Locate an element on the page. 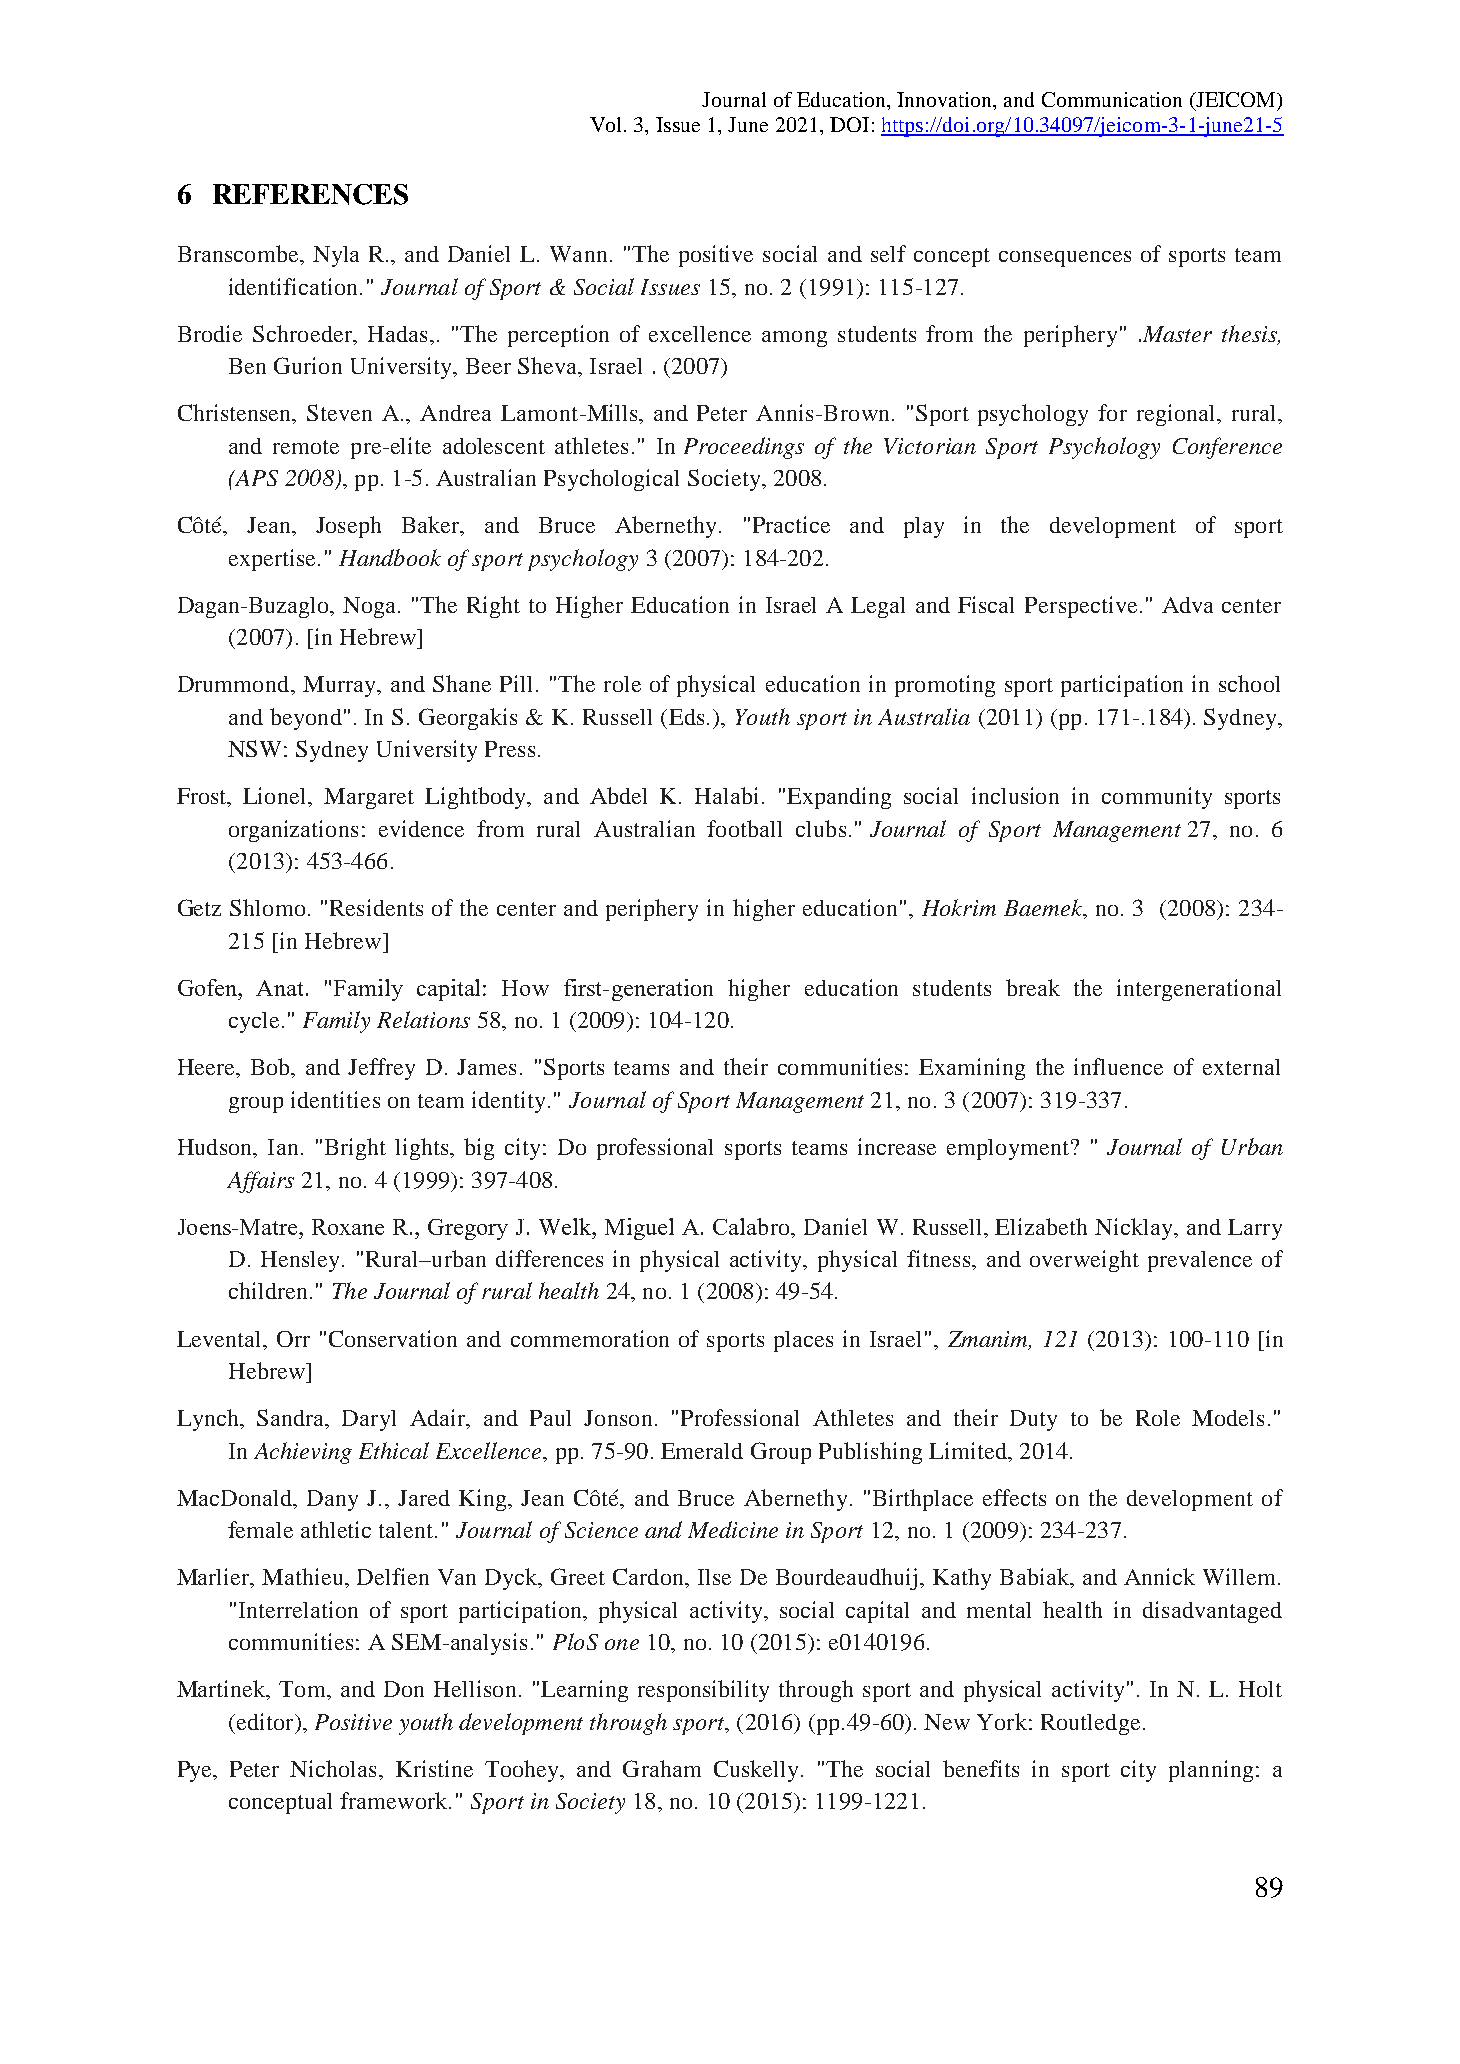  football is located at coordinates (744, 828).
